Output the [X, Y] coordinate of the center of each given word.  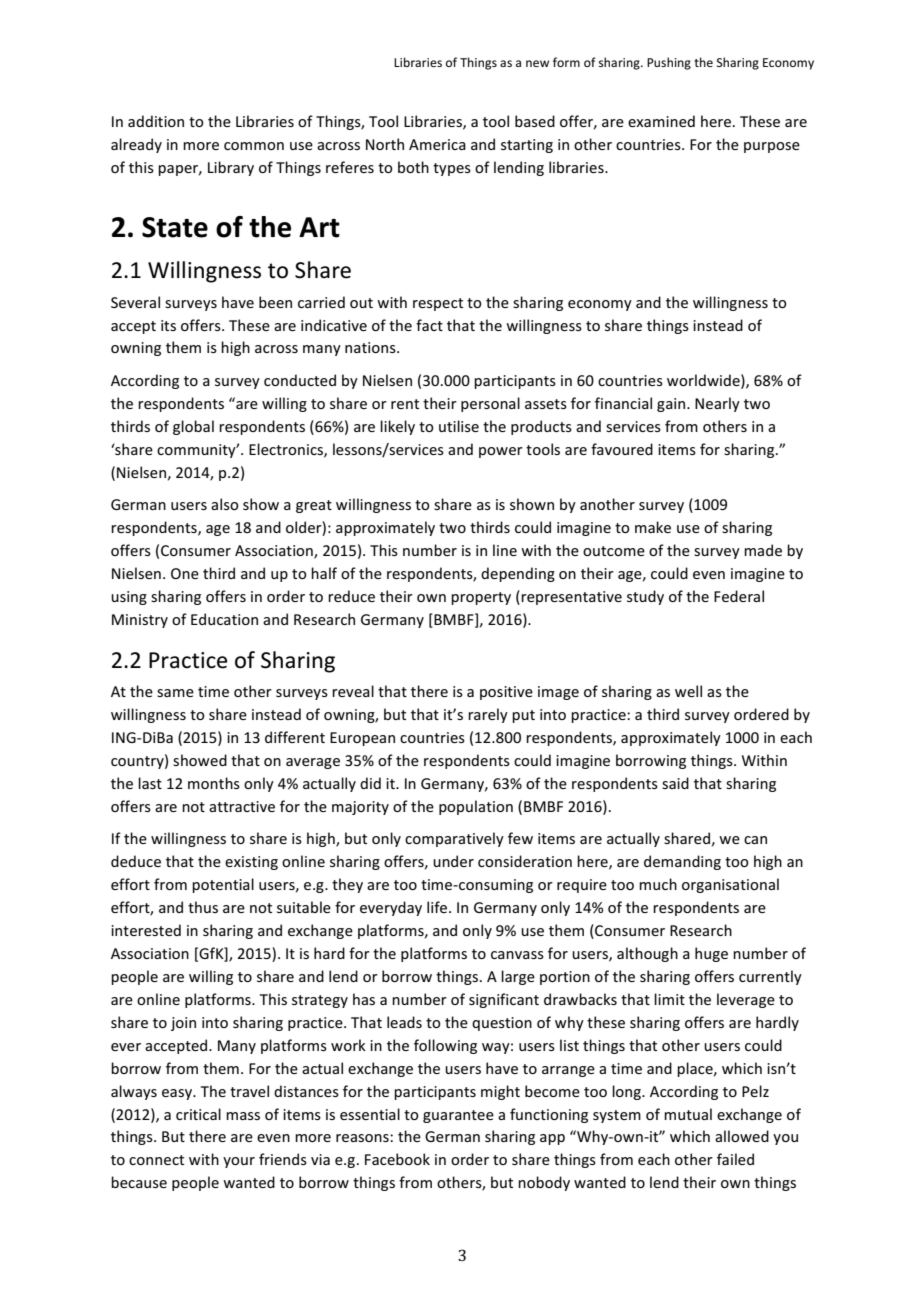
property [481, 598]
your [239, 1162]
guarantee [458, 1116]
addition [156, 121]
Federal [739, 596]
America [437, 144]
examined [661, 121]
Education [224, 619]
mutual [688, 1114]
